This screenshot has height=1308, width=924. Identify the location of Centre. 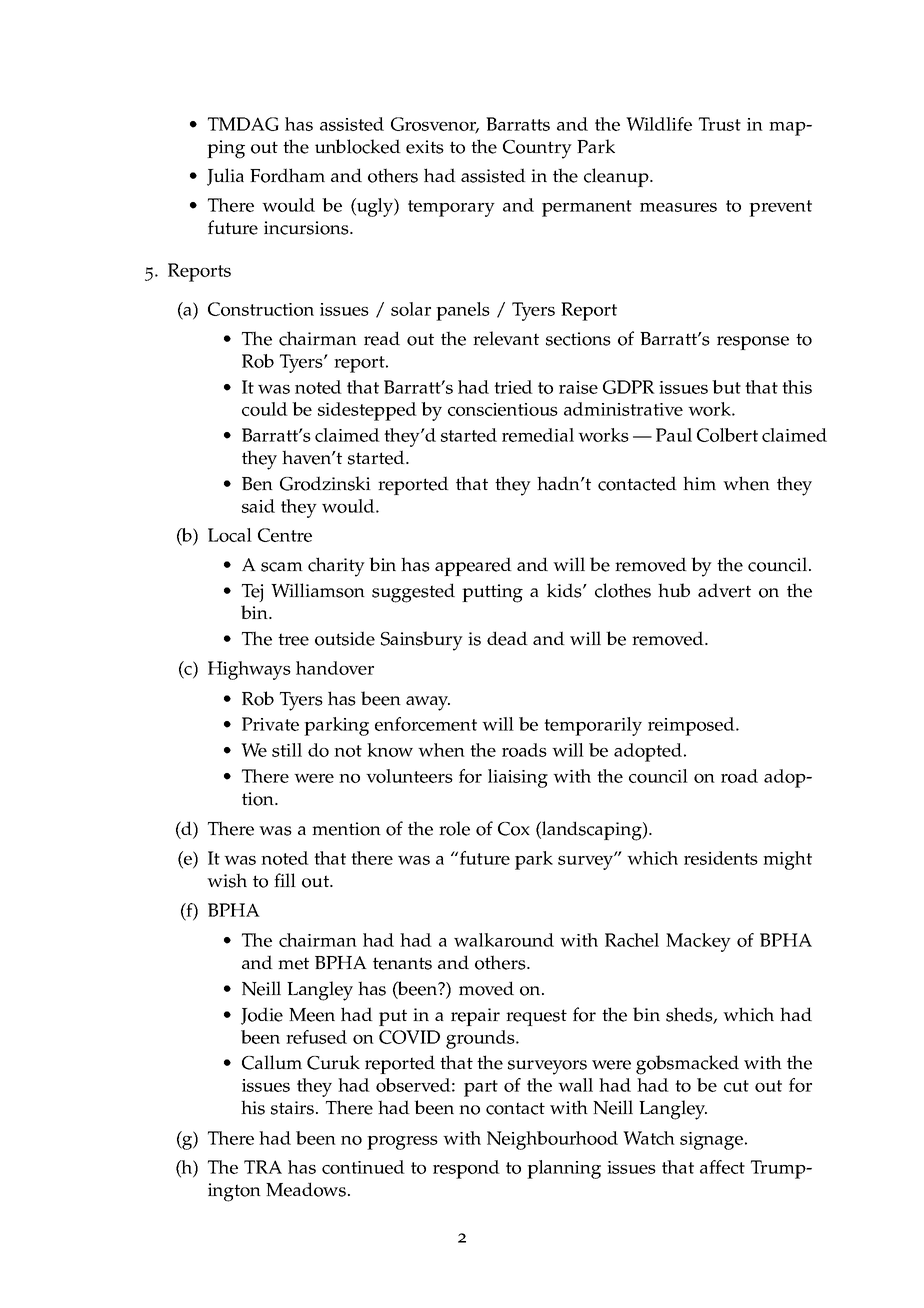
(285, 535).
